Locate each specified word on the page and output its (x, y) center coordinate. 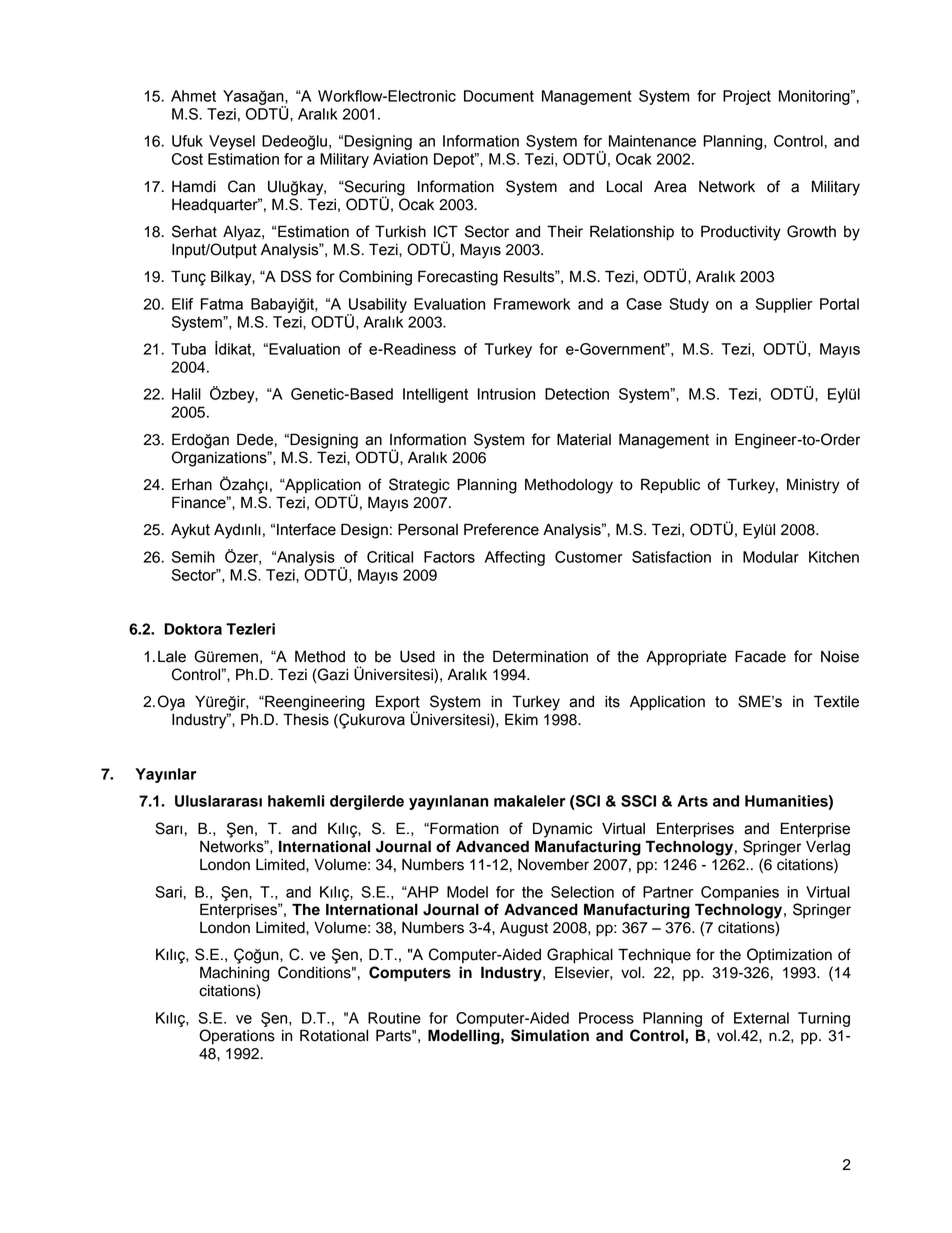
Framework (532, 304)
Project (747, 97)
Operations (237, 1037)
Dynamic (562, 830)
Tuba (188, 349)
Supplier (784, 305)
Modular (771, 557)
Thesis (306, 719)
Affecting (515, 558)
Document (499, 96)
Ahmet (193, 96)
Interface (306, 529)
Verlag (828, 848)
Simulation (550, 1035)
